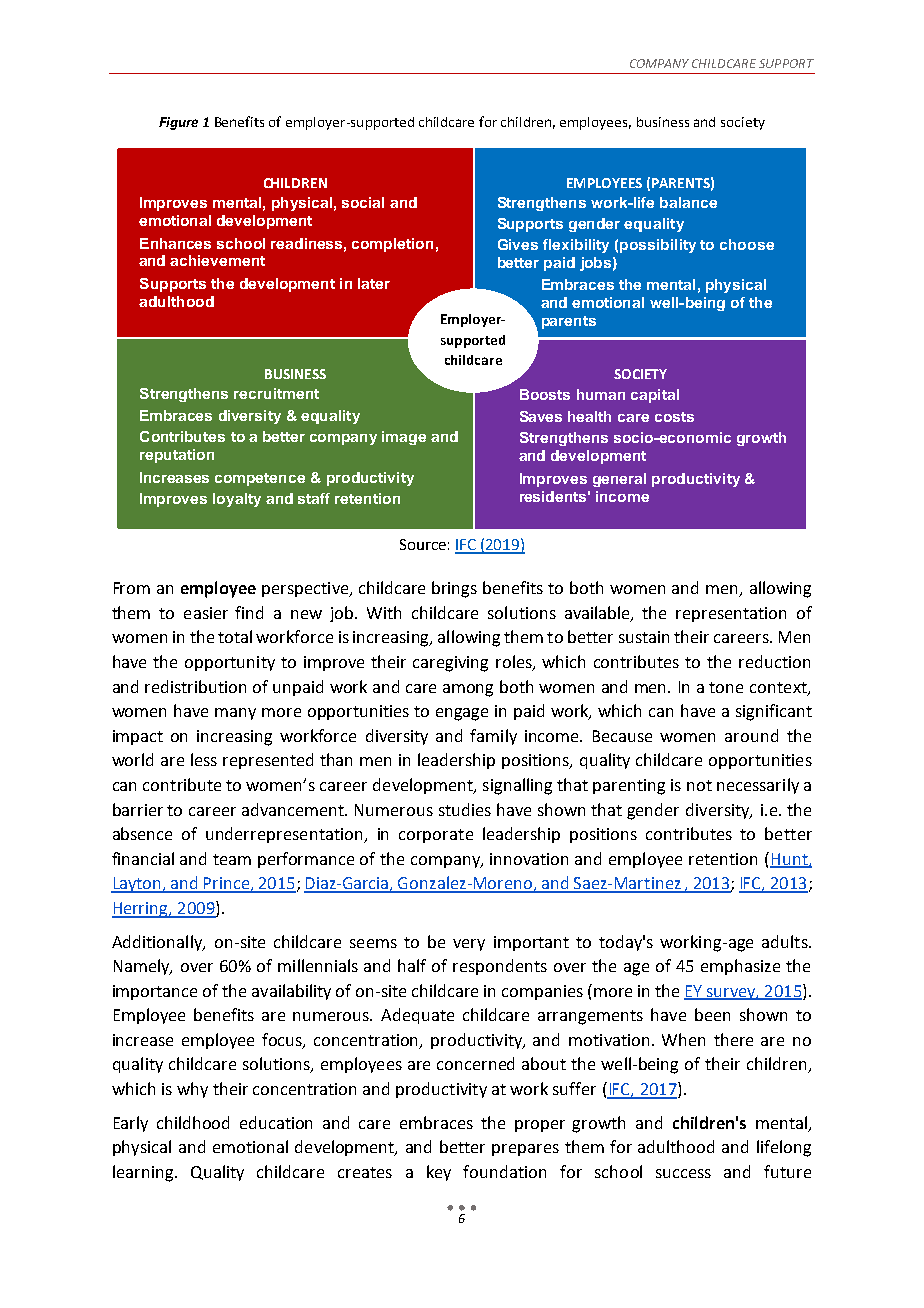 The height and width of the page is (1308, 924). I want to click on childhood, so click(193, 1122).
